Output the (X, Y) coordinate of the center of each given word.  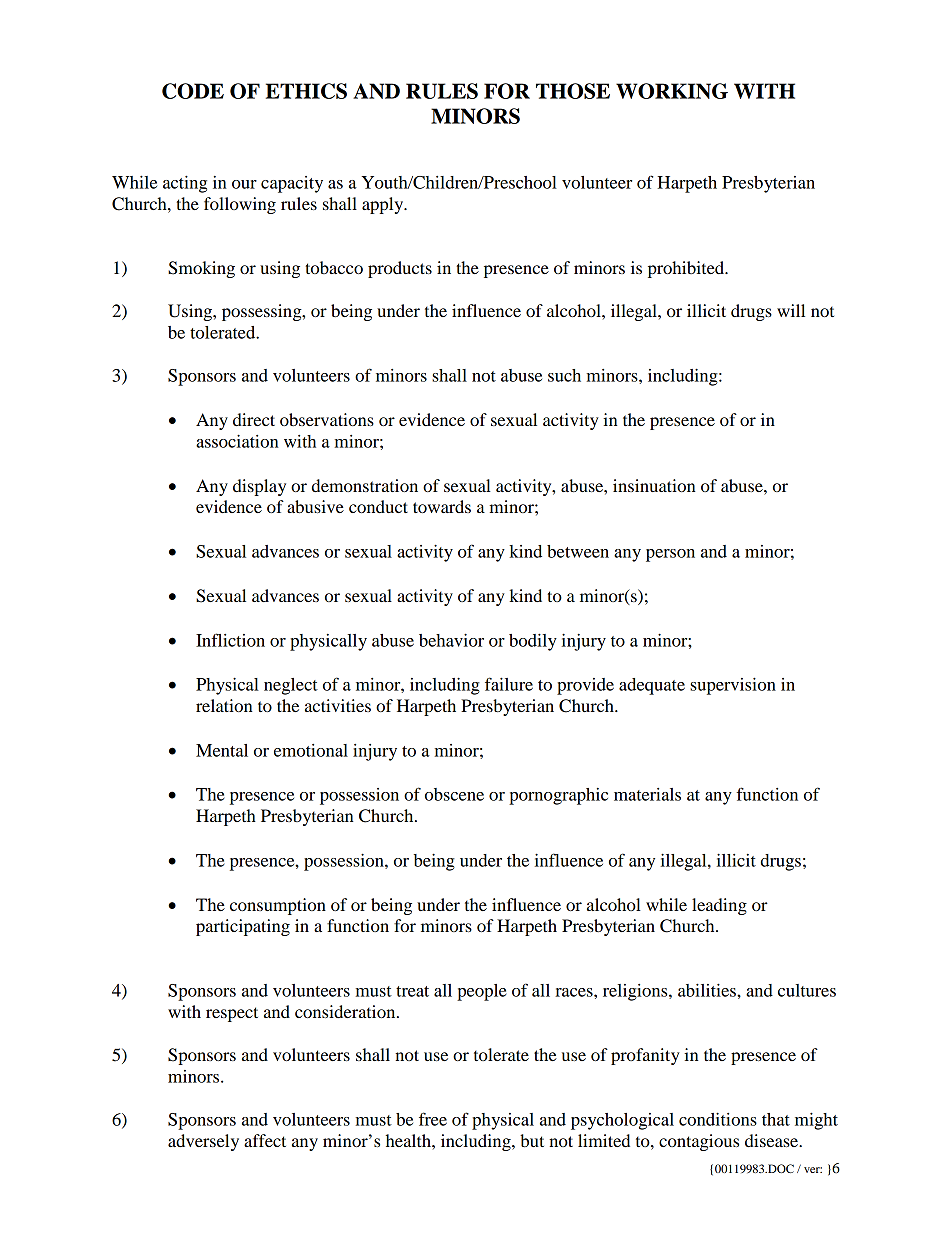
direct (254, 419)
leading (719, 906)
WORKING (672, 91)
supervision (733, 686)
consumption (278, 906)
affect (265, 1140)
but (532, 1140)
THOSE (573, 91)
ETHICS (306, 91)
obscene (454, 794)
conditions (718, 1119)
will (791, 310)
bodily (533, 642)
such (564, 375)
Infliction (230, 640)
